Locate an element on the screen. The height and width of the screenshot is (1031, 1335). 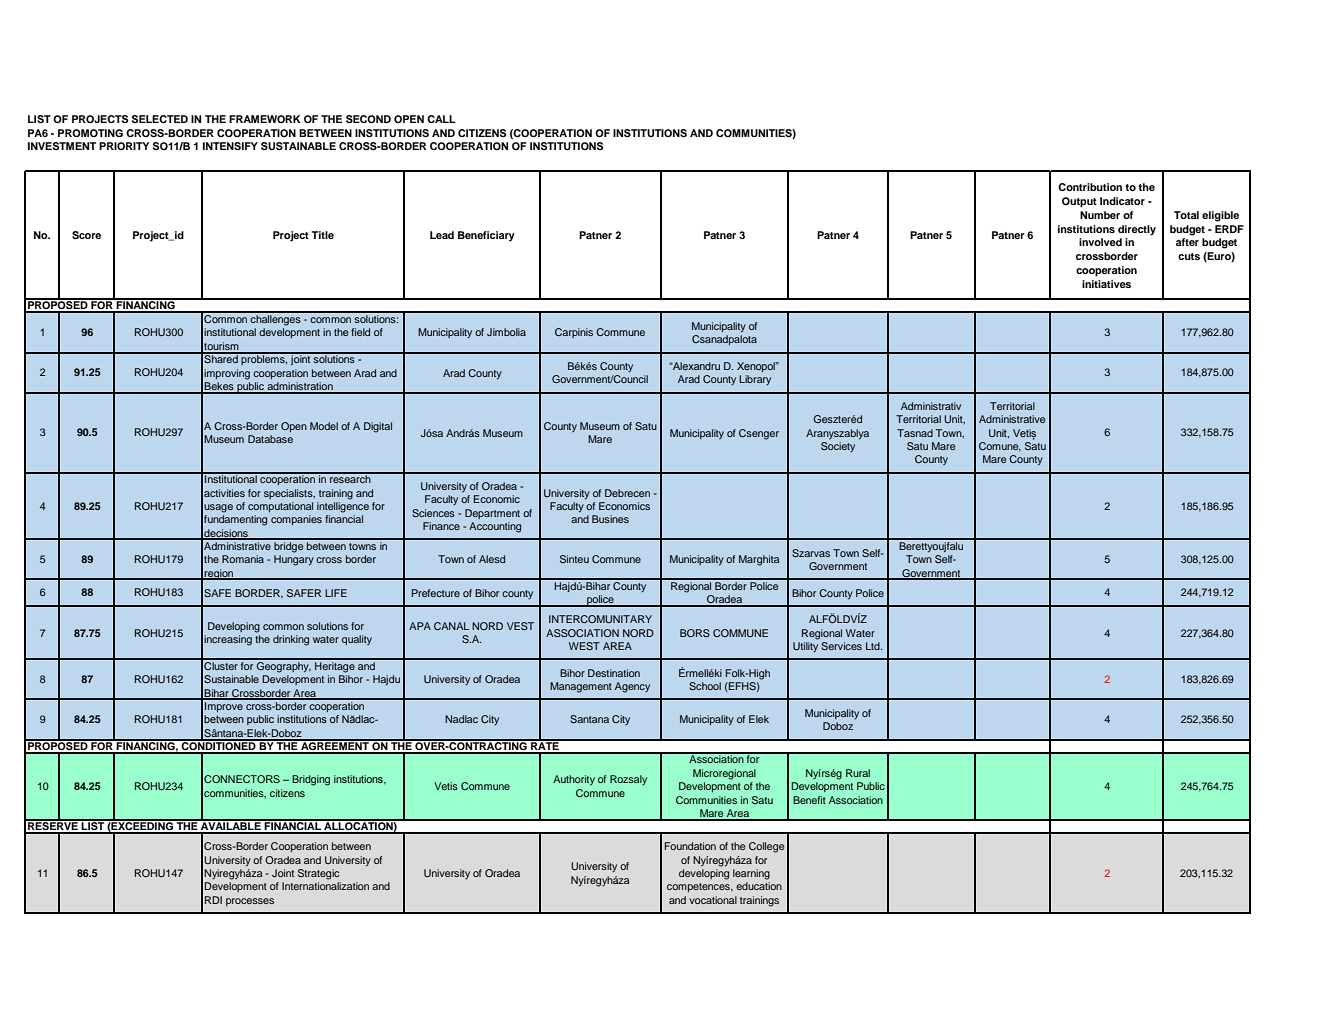
INTENSIFY is located at coordinates (230, 146).
